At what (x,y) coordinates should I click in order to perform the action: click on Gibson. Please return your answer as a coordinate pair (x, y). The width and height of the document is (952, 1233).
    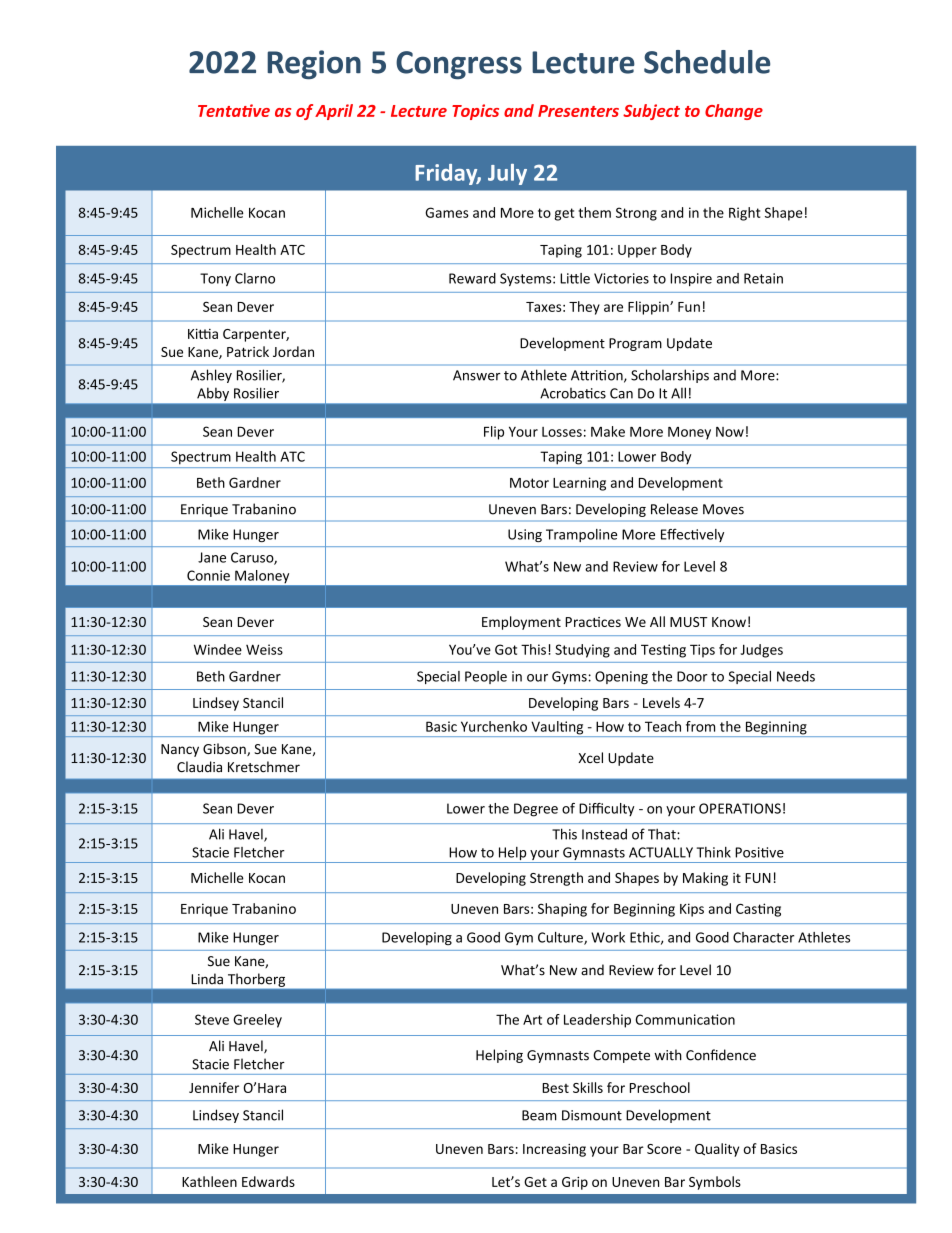
    Looking at the image, I should click on (225, 749).
